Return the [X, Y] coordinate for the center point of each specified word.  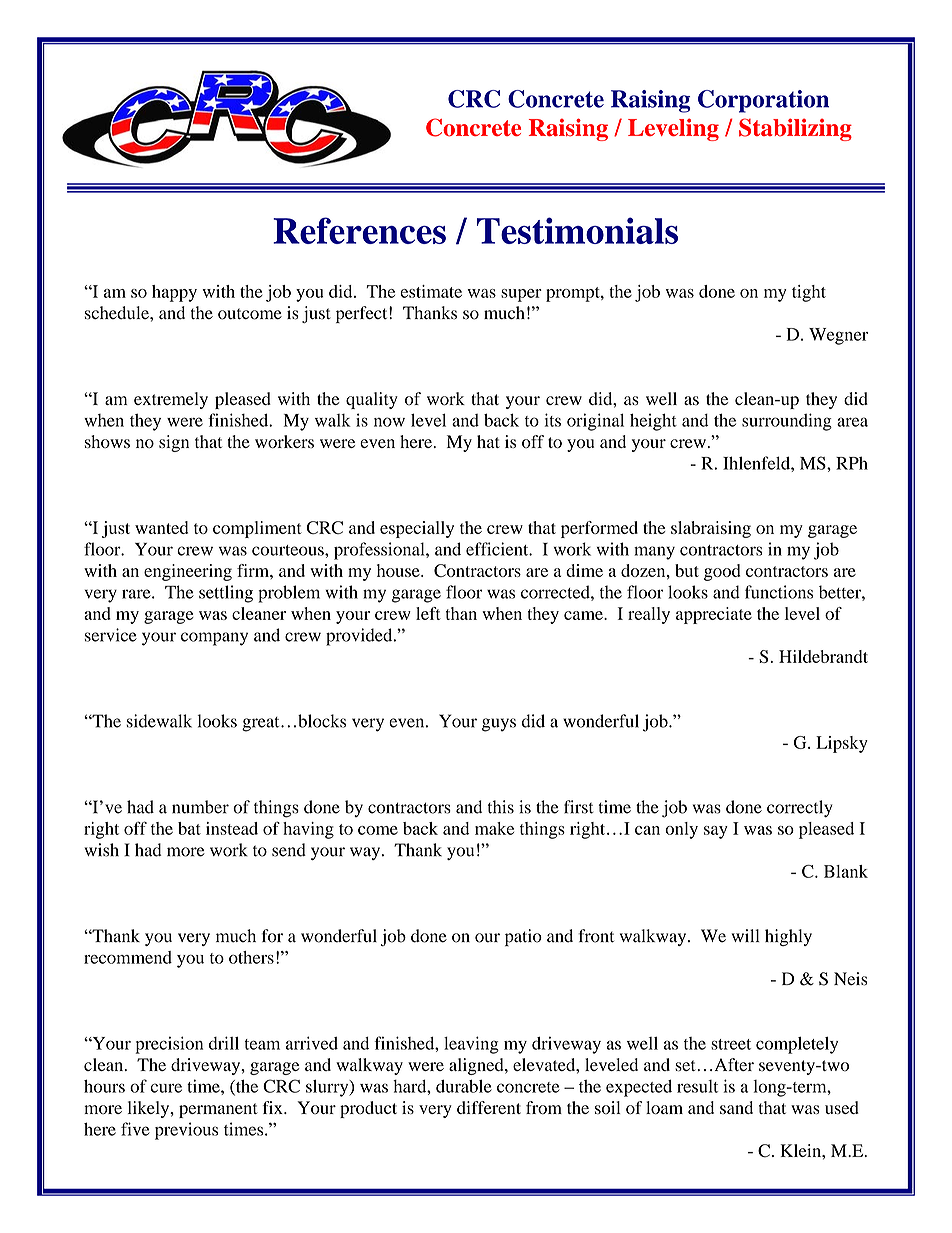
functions [779, 592]
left [428, 613]
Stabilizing [795, 129]
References [359, 230]
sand [736, 1107]
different [489, 1107]
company [214, 639]
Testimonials [577, 230]
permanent [218, 1110]
